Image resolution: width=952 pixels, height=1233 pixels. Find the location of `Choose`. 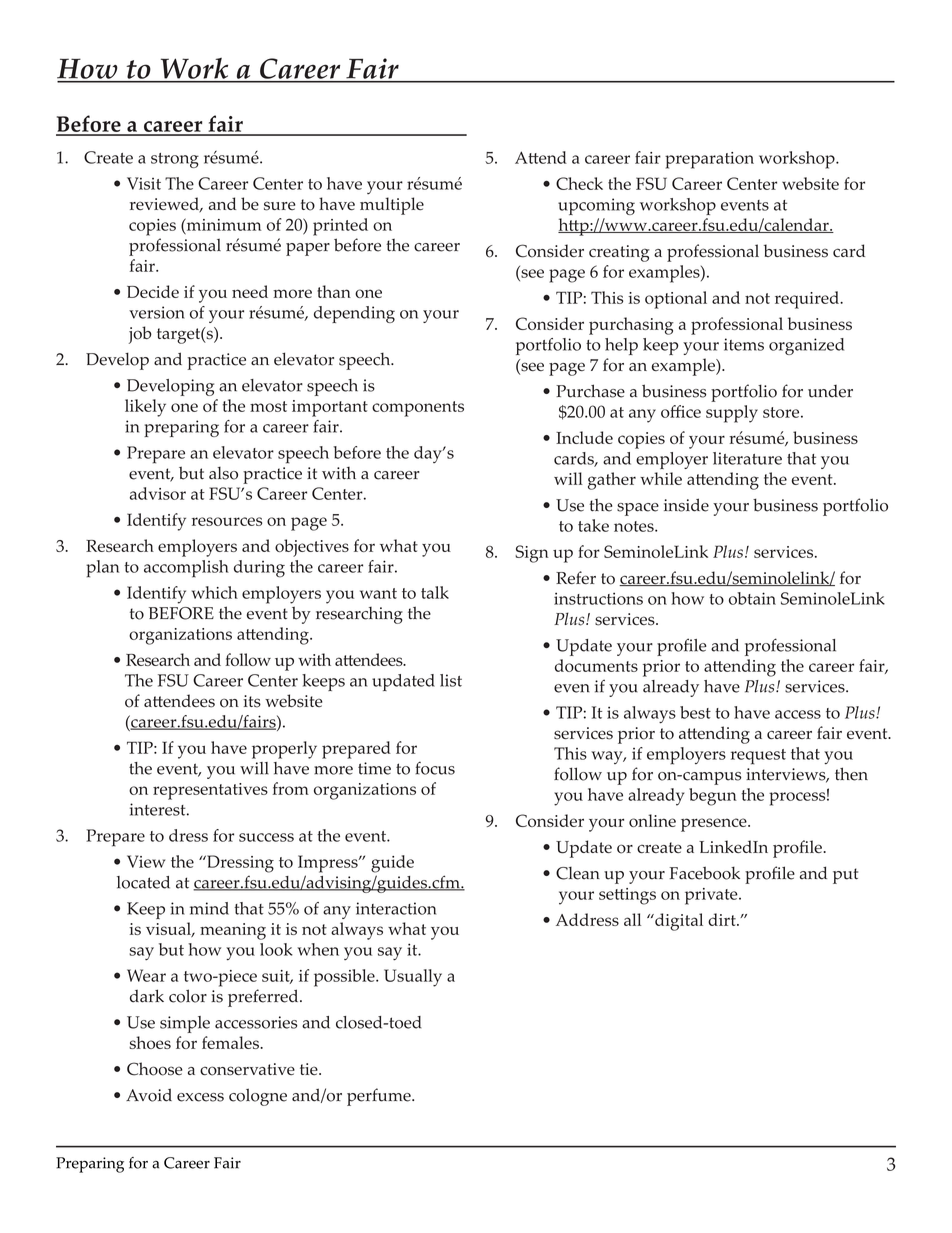

Choose is located at coordinates (155, 1069).
